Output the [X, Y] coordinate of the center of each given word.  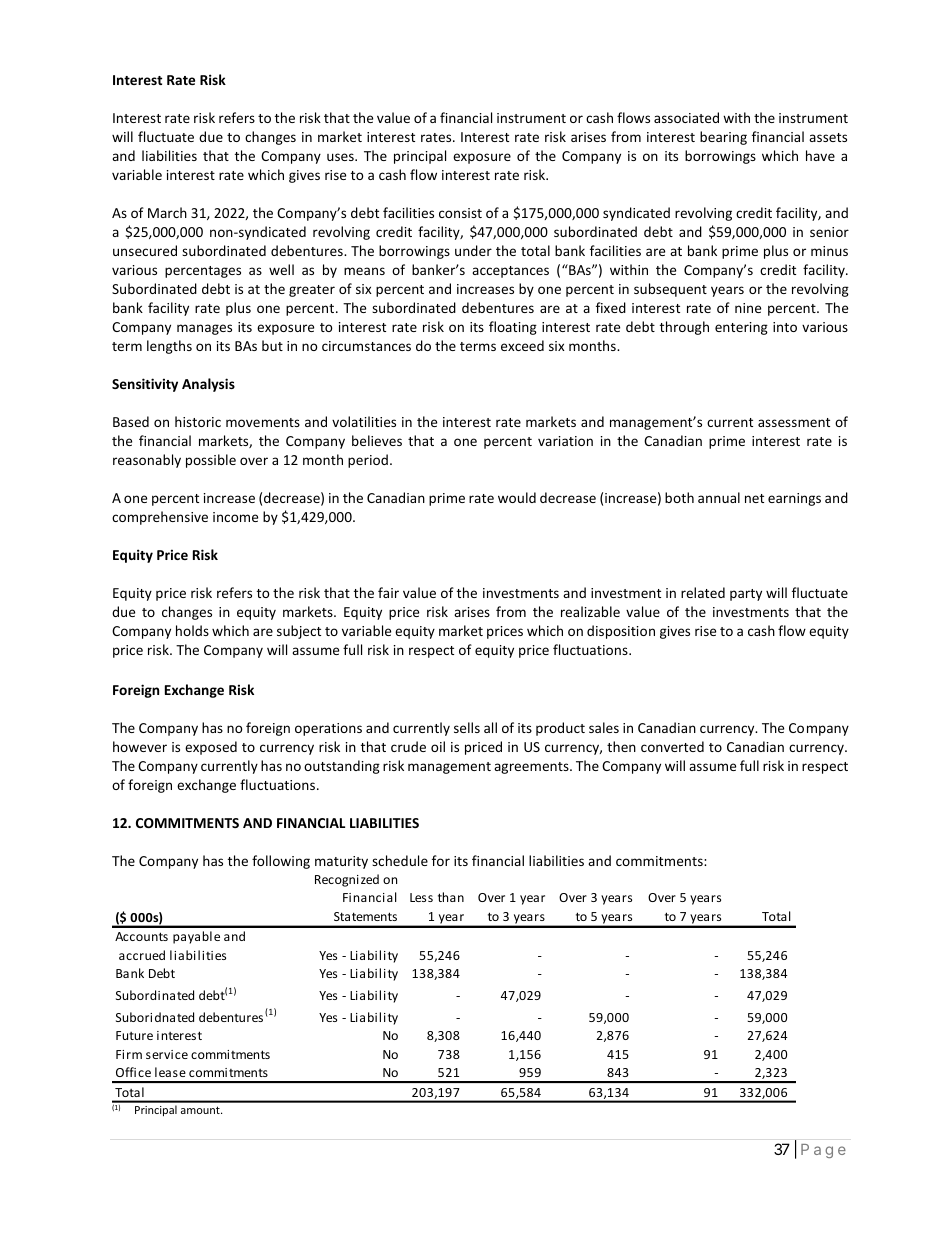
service [167, 1054]
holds [192, 630]
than [451, 897]
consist [460, 213]
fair [388, 592]
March [167, 212]
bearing [723, 138]
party [746, 595]
